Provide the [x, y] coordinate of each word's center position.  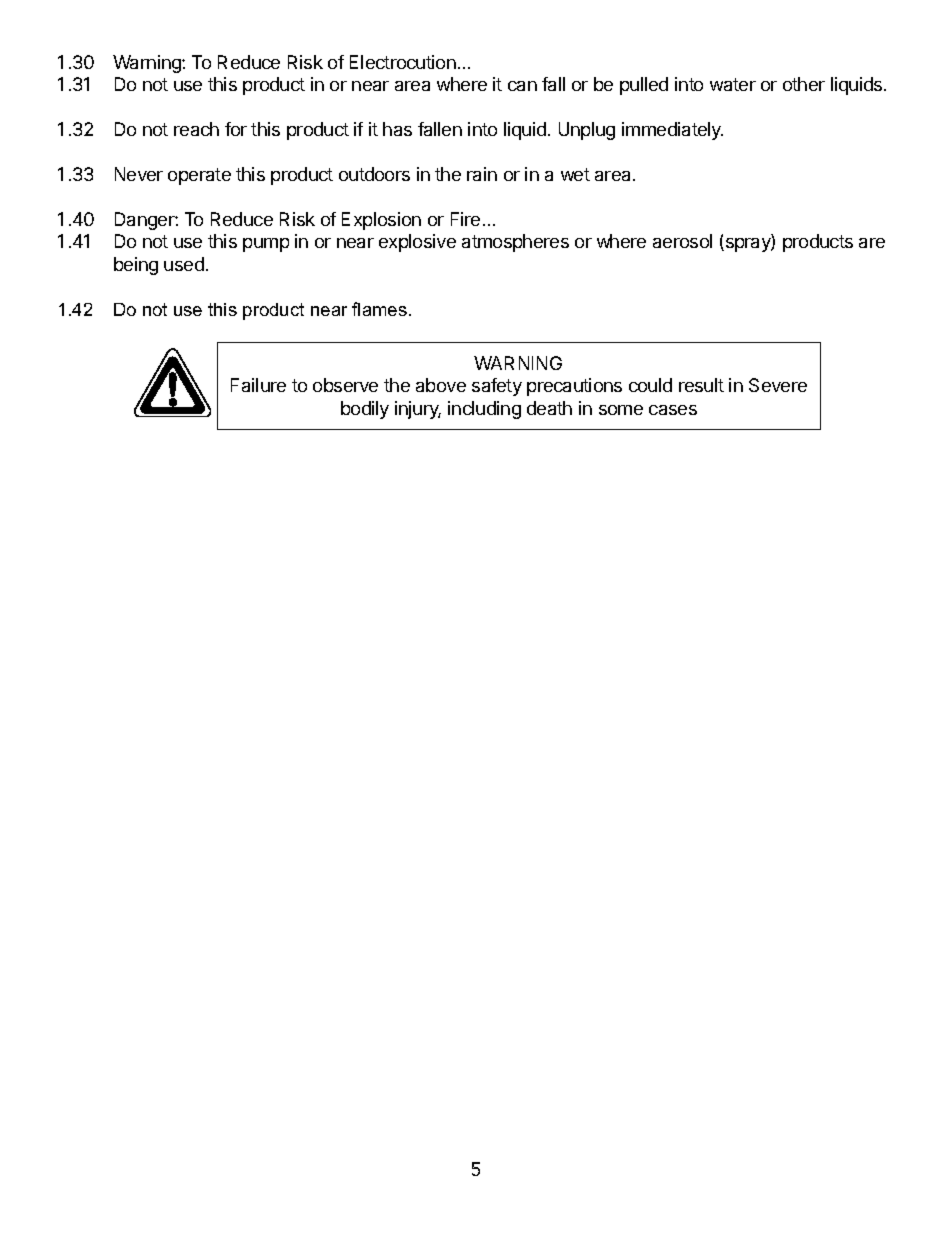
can [522, 86]
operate [199, 176]
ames [385, 311]
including [484, 410]
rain [482, 174]
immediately [672, 131]
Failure [258, 385]
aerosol [682, 241]
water [733, 84]
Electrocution [403, 62]
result [701, 385]
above [441, 385]
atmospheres [515, 243]
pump [266, 245]
